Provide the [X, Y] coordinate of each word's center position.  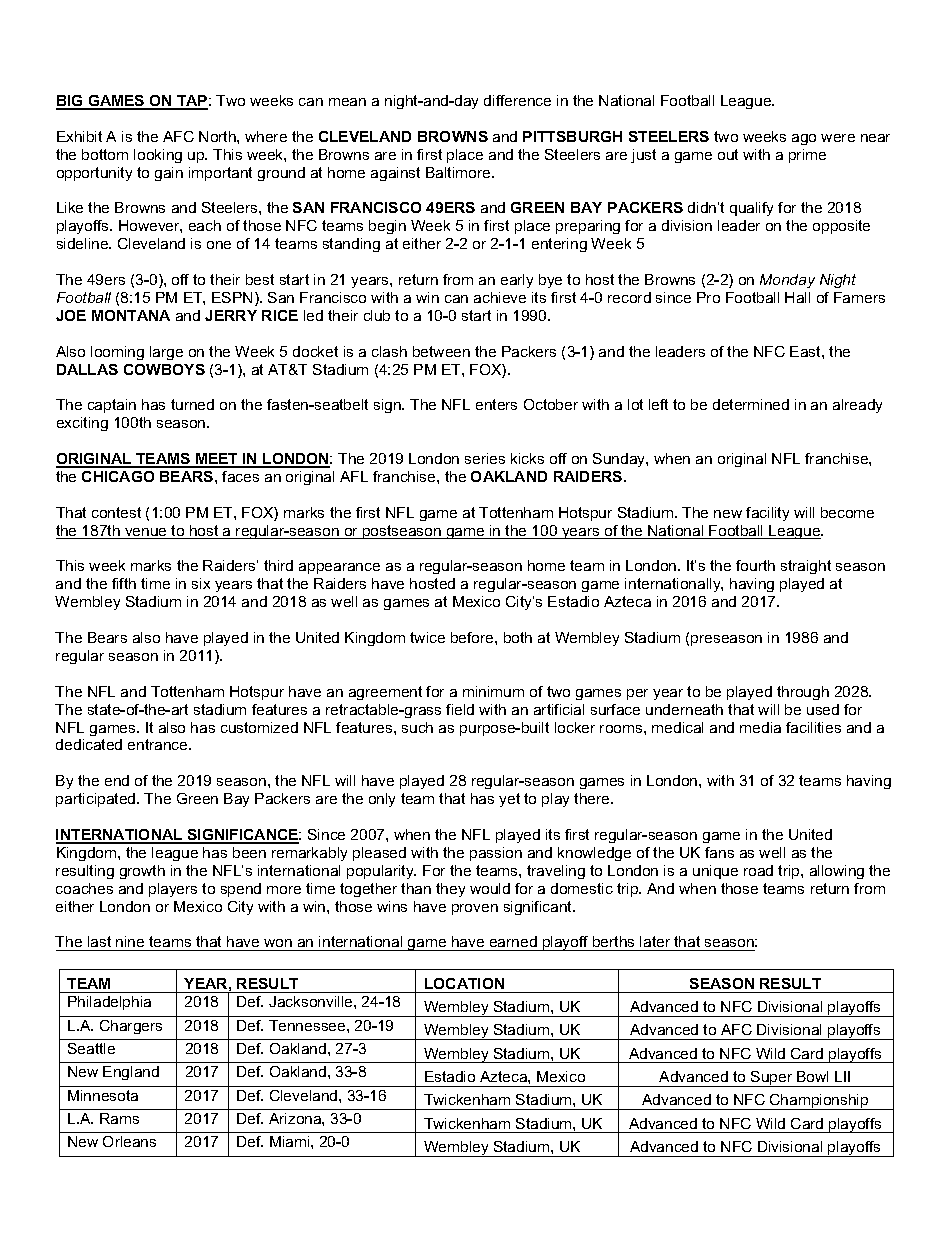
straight [806, 567]
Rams [119, 1118]
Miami [291, 1141]
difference [517, 100]
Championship [819, 1102]
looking [158, 156]
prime [807, 156]
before [473, 637]
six [201, 583]
